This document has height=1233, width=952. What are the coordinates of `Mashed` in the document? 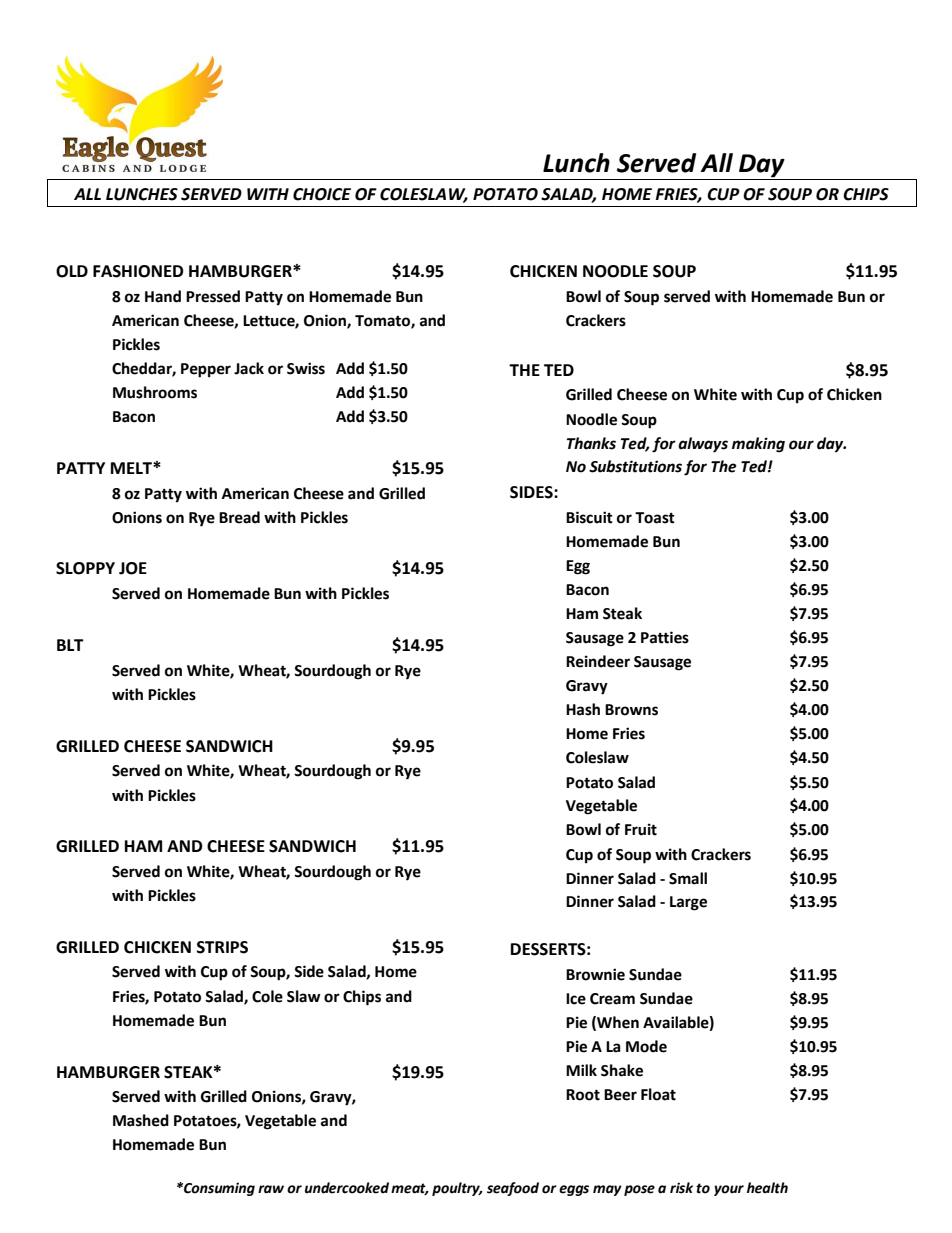 It's located at (141, 1120).
